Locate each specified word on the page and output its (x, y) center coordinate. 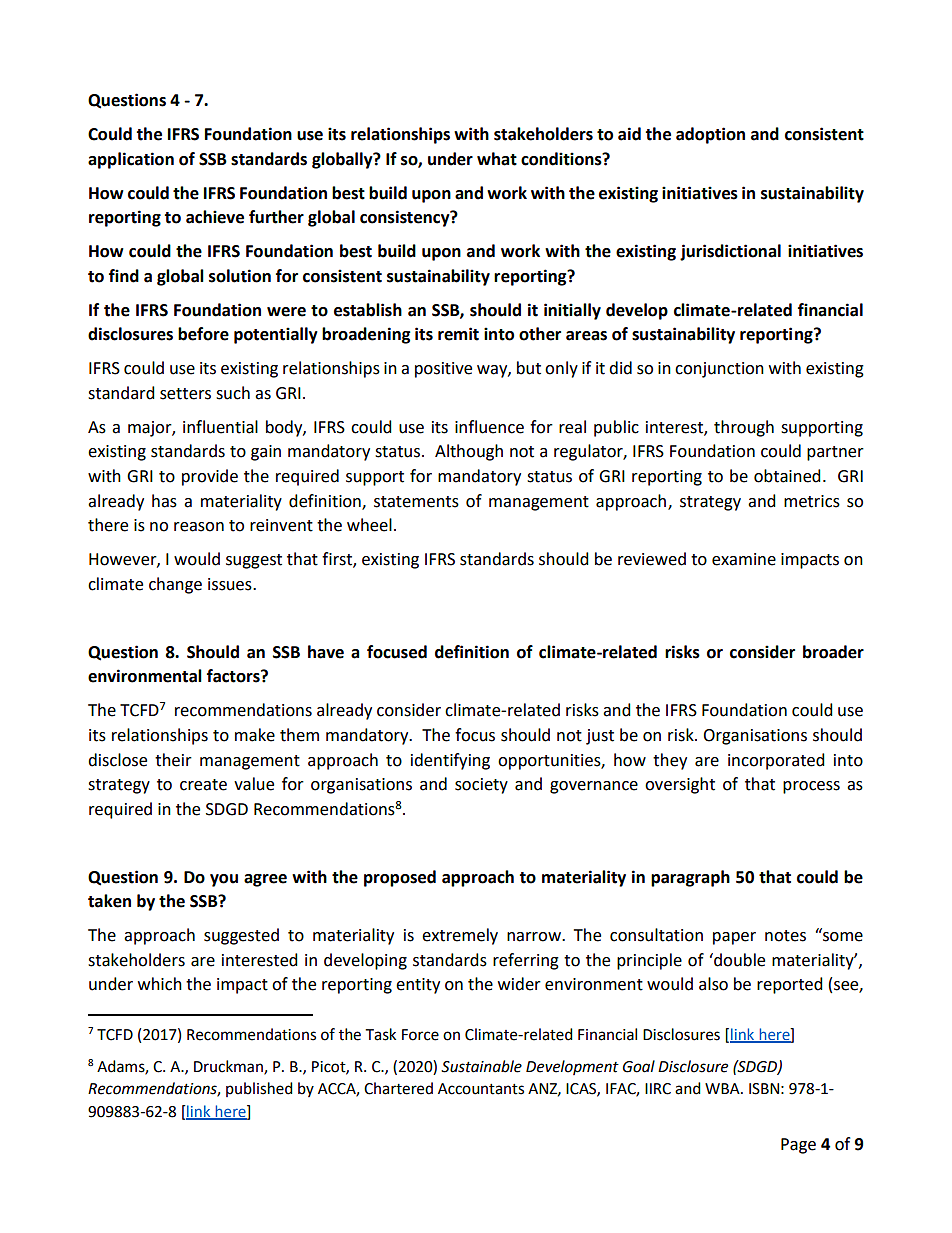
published (259, 1089)
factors (234, 676)
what (497, 159)
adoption (710, 135)
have (326, 652)
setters (185, 394)
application (131, 160)
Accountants (481, 1089)
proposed (400, 878)
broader (833, 652)
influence (489, 427)
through (744, 428)
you (224, 880)
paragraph (690, 878)
